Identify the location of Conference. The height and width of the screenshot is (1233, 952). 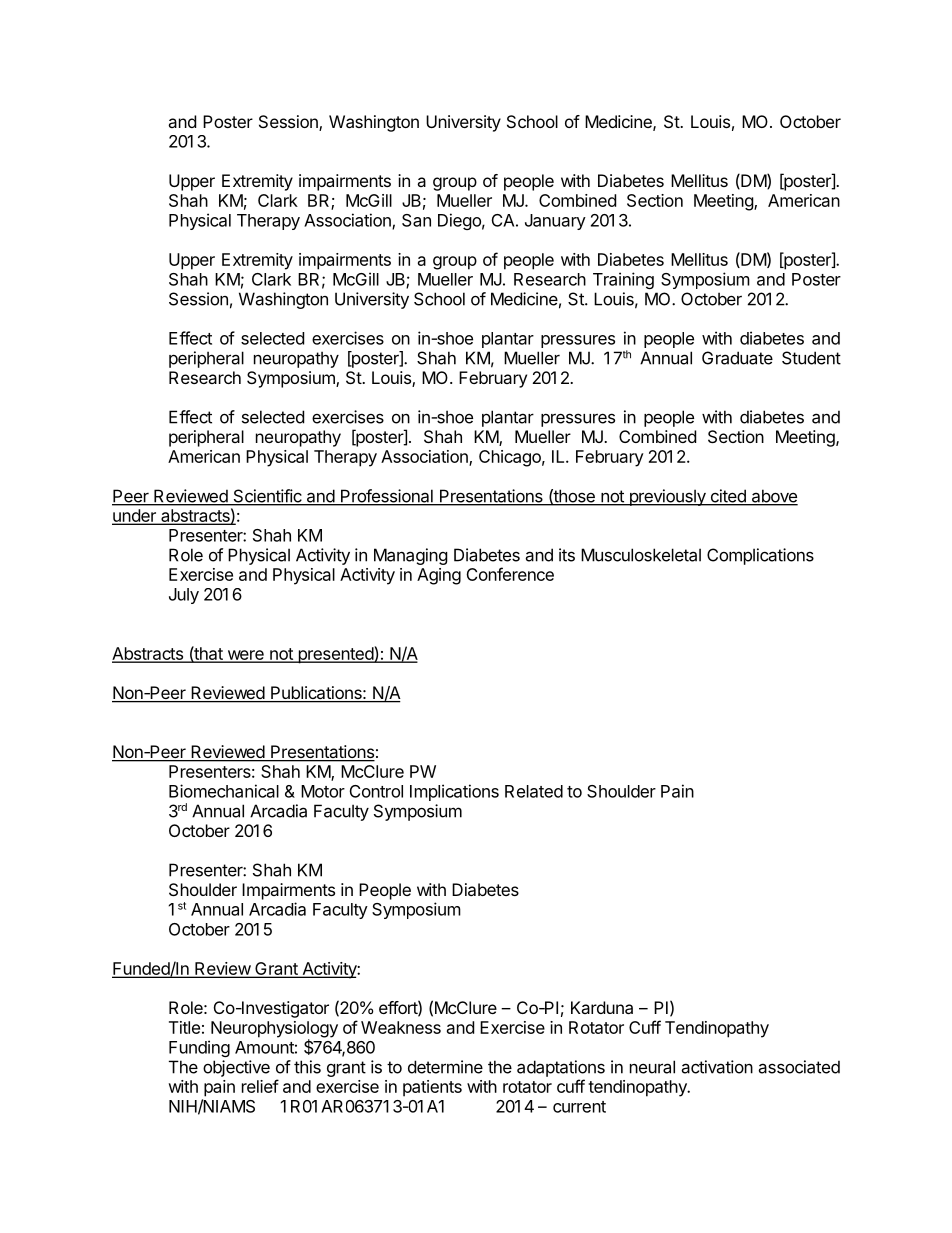
(510, 574).
